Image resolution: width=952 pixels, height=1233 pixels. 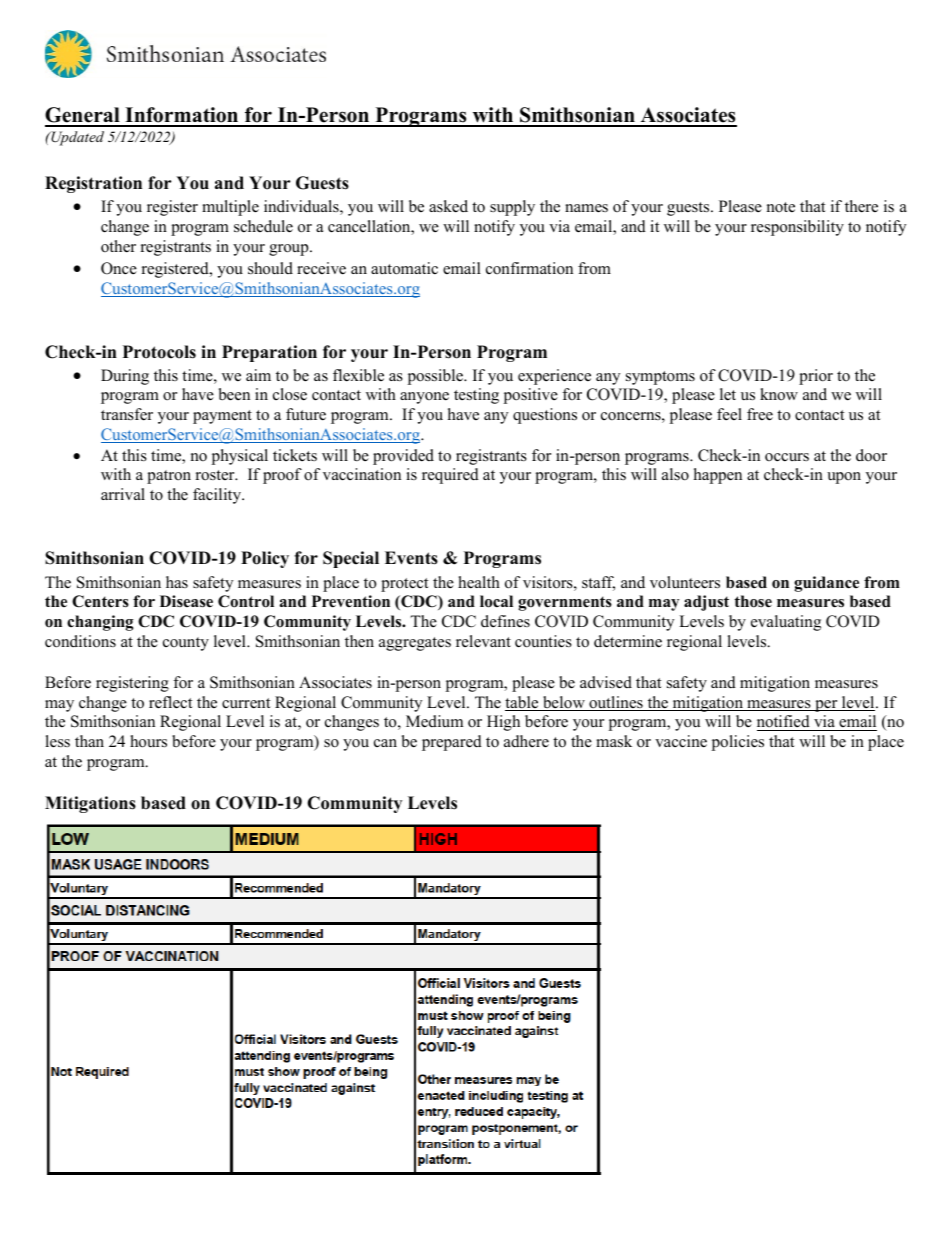 I want to click on questions, so click(x=545, y=416).
